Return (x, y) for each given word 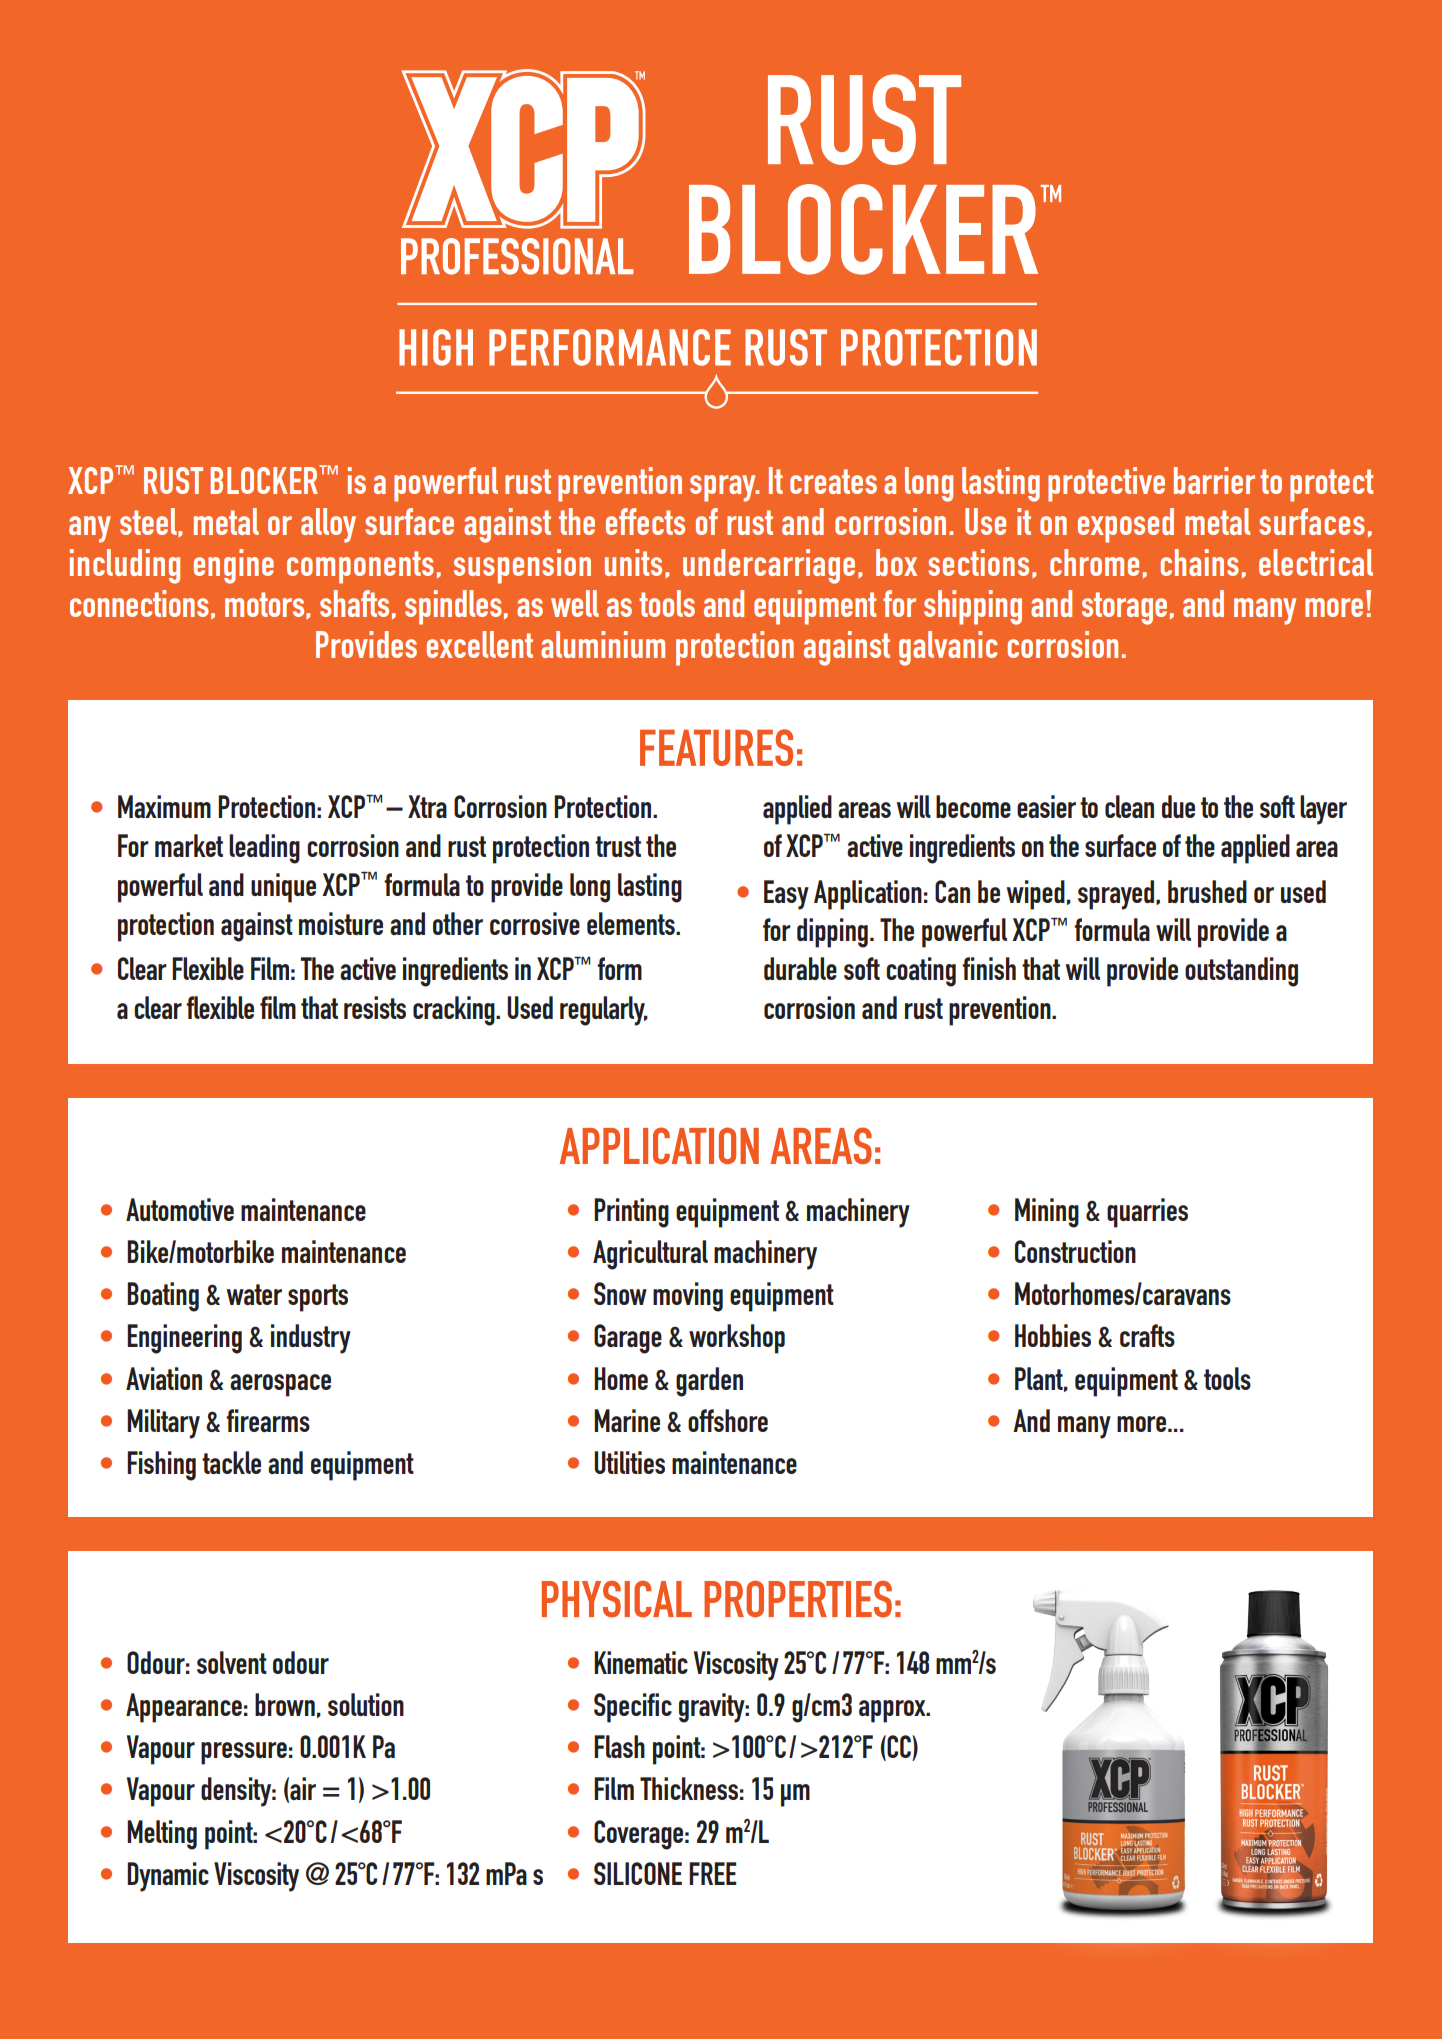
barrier (1214, 480)
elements (632, 923)
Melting (162, 1835)
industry (311, 1339)
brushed (1207, 891)
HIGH (436, 347)
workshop (737, 1339)
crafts (1147, 1335)
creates (833, 481)
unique (283, 888)
